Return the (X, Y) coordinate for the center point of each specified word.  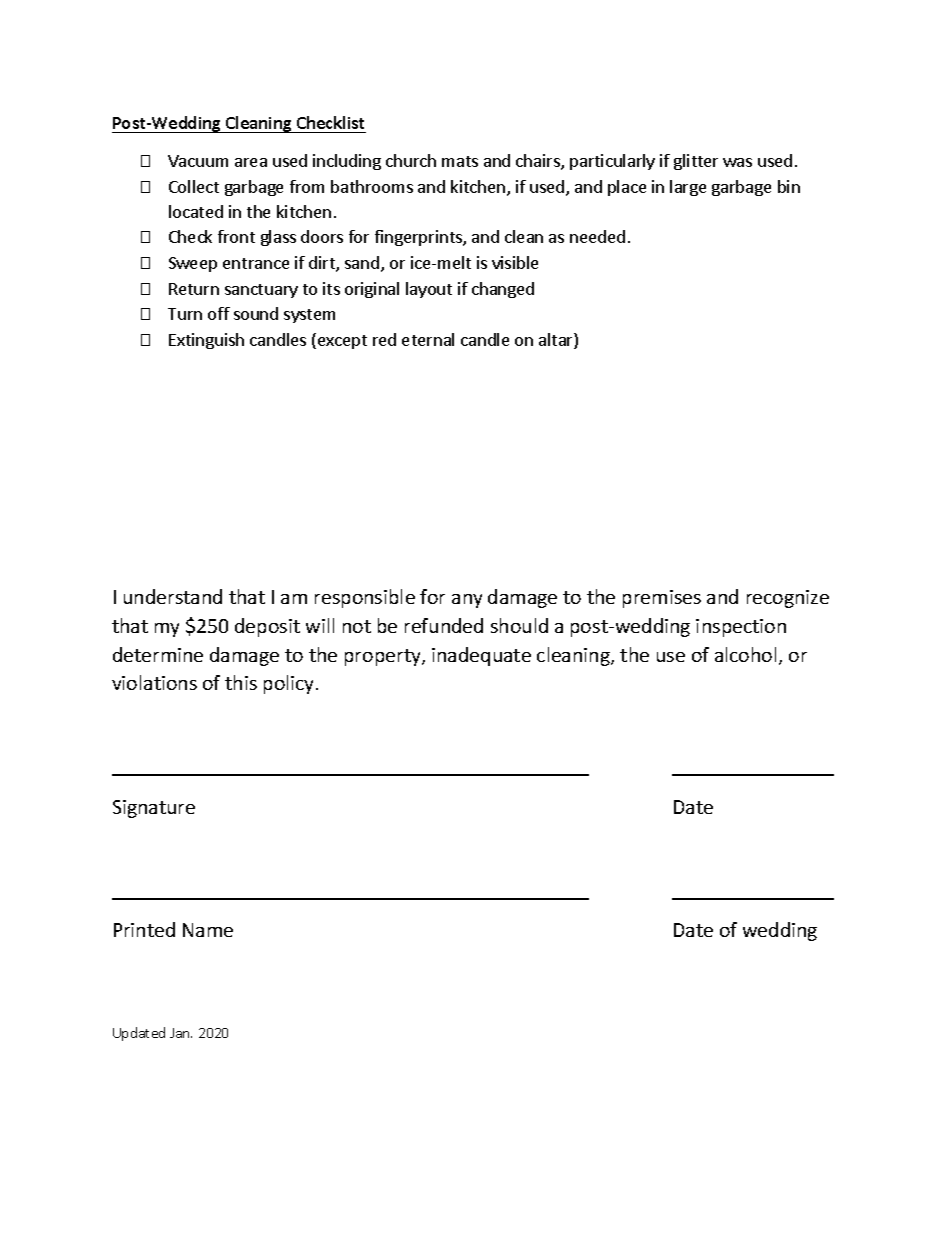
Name (208, 930)
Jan (181, 1033)
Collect (194, 186)
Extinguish (206, 341)
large (688, 188)
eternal (428, 339)
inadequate (481, 656)
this (241, 682)
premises (662, 599)
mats (460, 161)
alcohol (745, 654)
